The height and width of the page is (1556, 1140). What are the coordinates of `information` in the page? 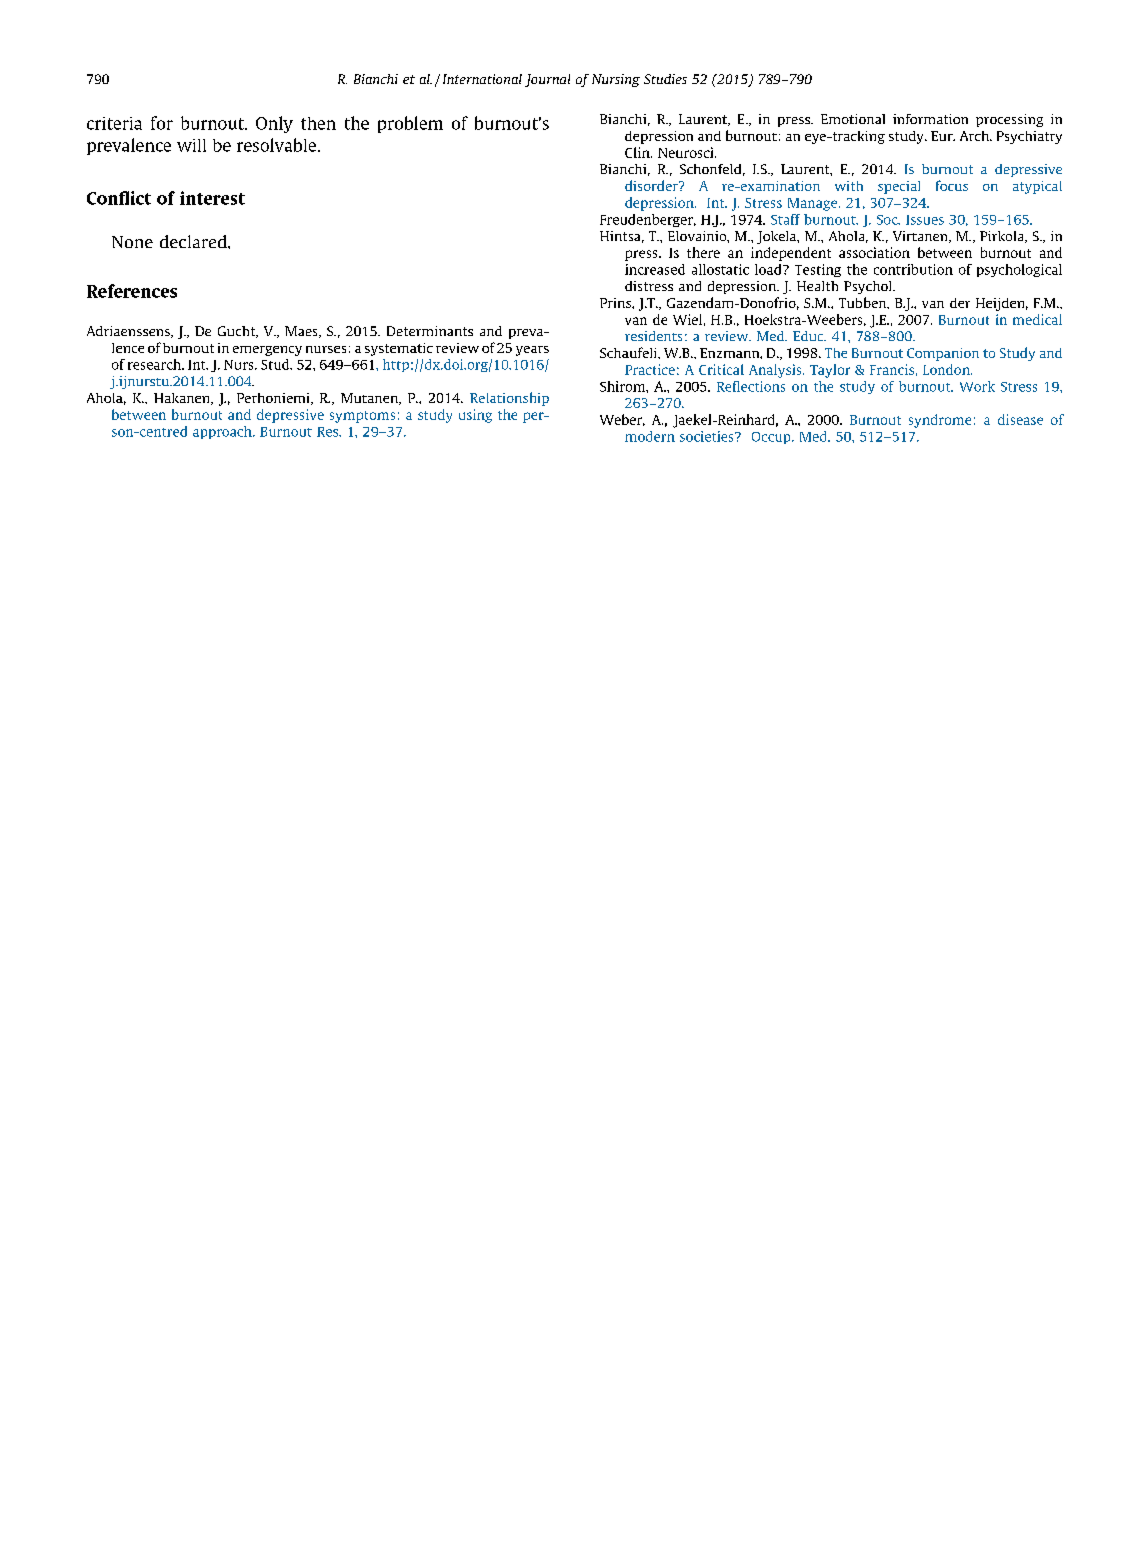 It's located at (930, 119).
